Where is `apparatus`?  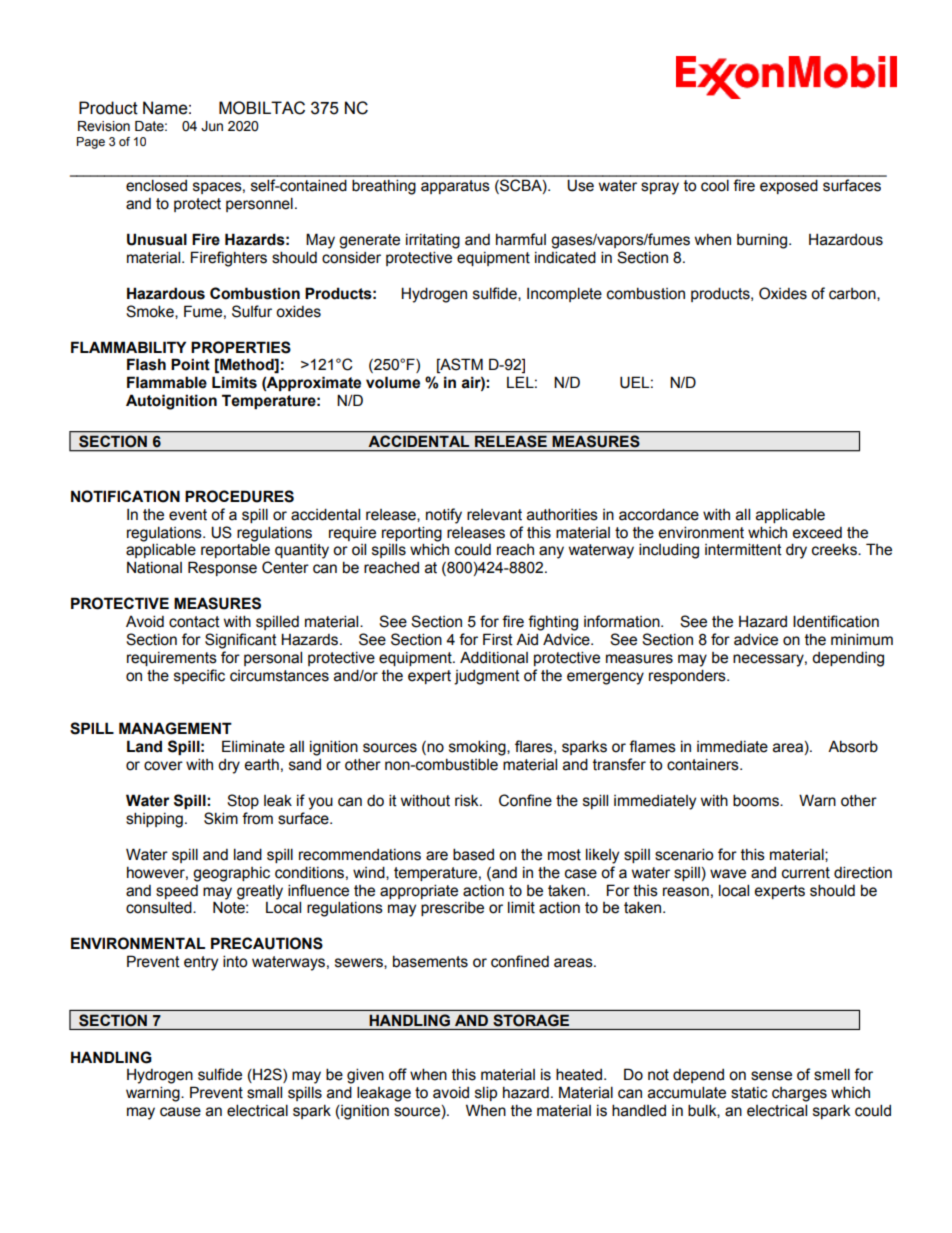
apparatus is located at coordinates (455, 187).
